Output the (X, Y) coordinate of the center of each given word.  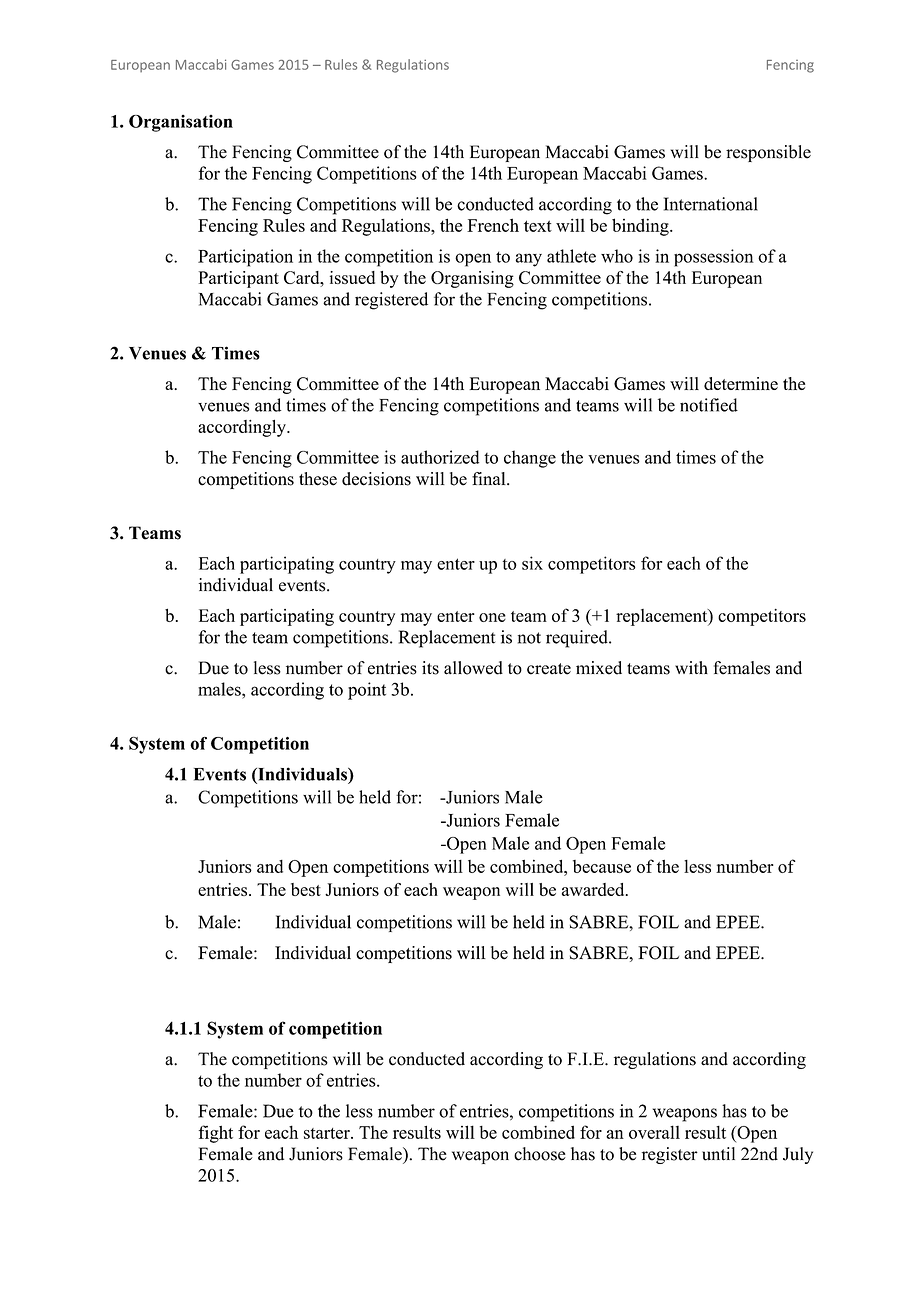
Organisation (181, 123)
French (493, 225)
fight (216, 1134)
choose (540, 1154)
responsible (768, 153)
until (718, 1154)
